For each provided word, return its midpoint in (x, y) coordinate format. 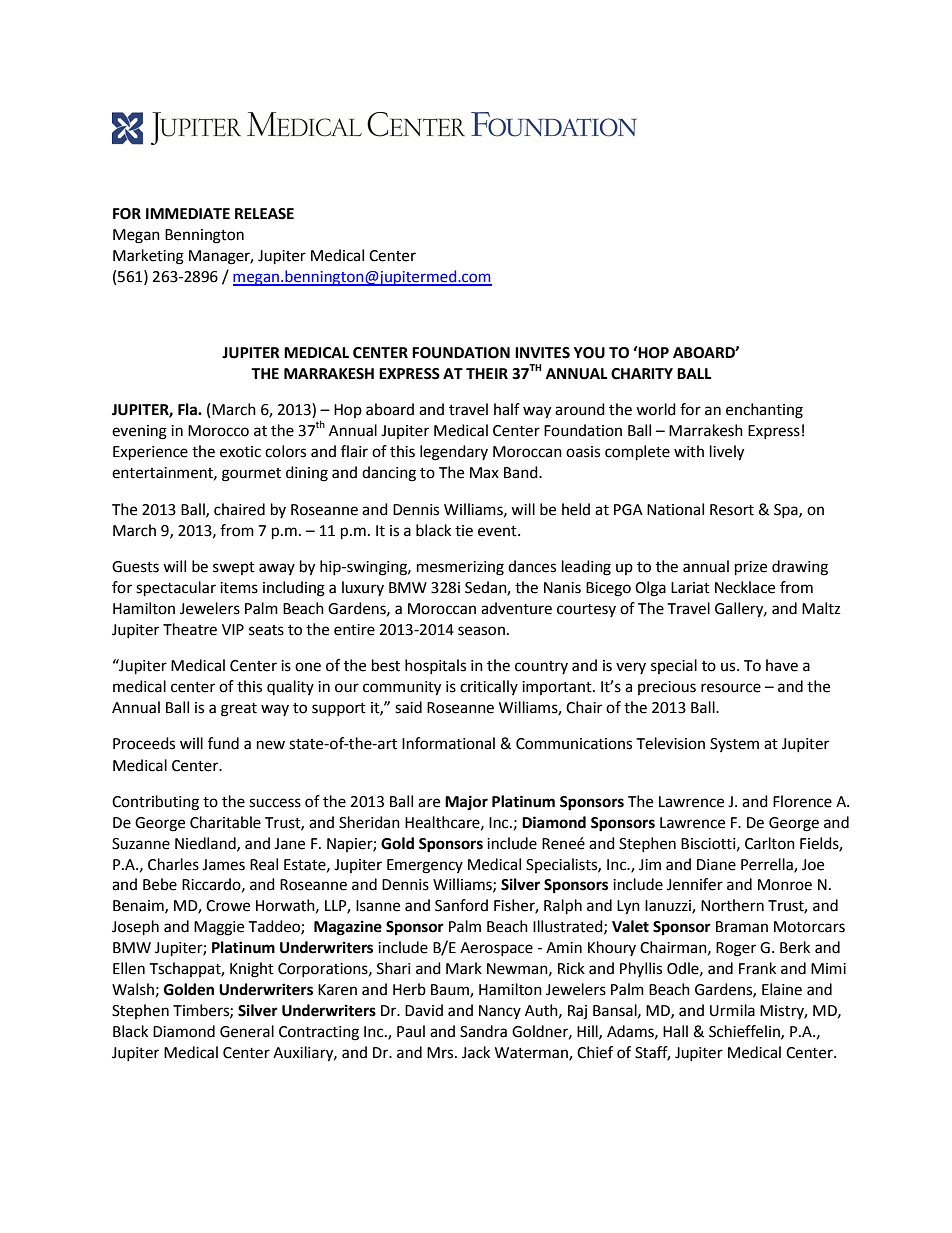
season (481, 631)
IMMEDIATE (188, 213)
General (247, 1031)
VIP (233, 629)
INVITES (542, 353)
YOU (589, 353)
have (782, 665)
